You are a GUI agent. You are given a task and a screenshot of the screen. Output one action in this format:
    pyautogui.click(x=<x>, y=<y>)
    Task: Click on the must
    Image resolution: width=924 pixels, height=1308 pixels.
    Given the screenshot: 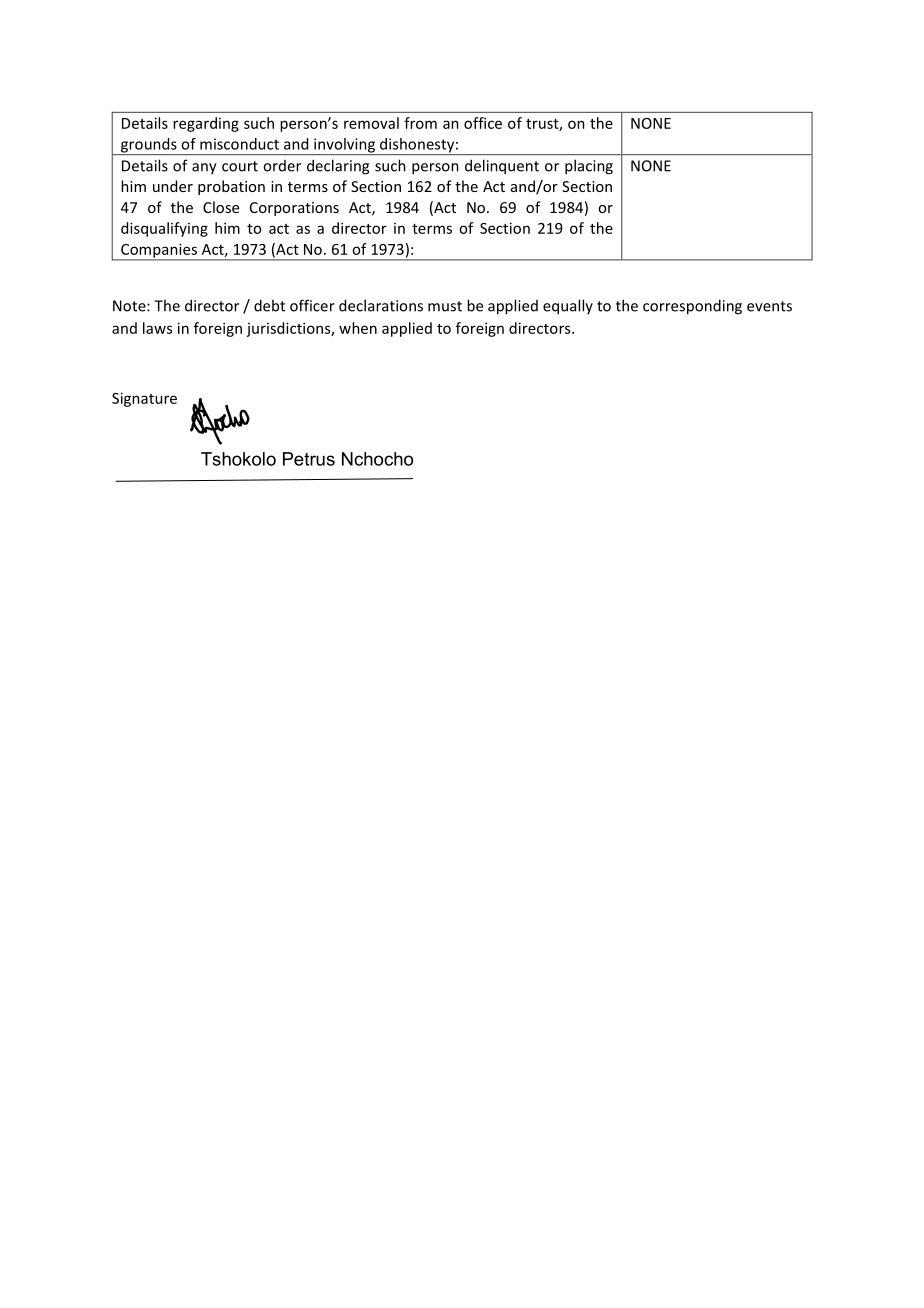 What is the action you would take?
    pyautogui.click(x=445, y=306)
